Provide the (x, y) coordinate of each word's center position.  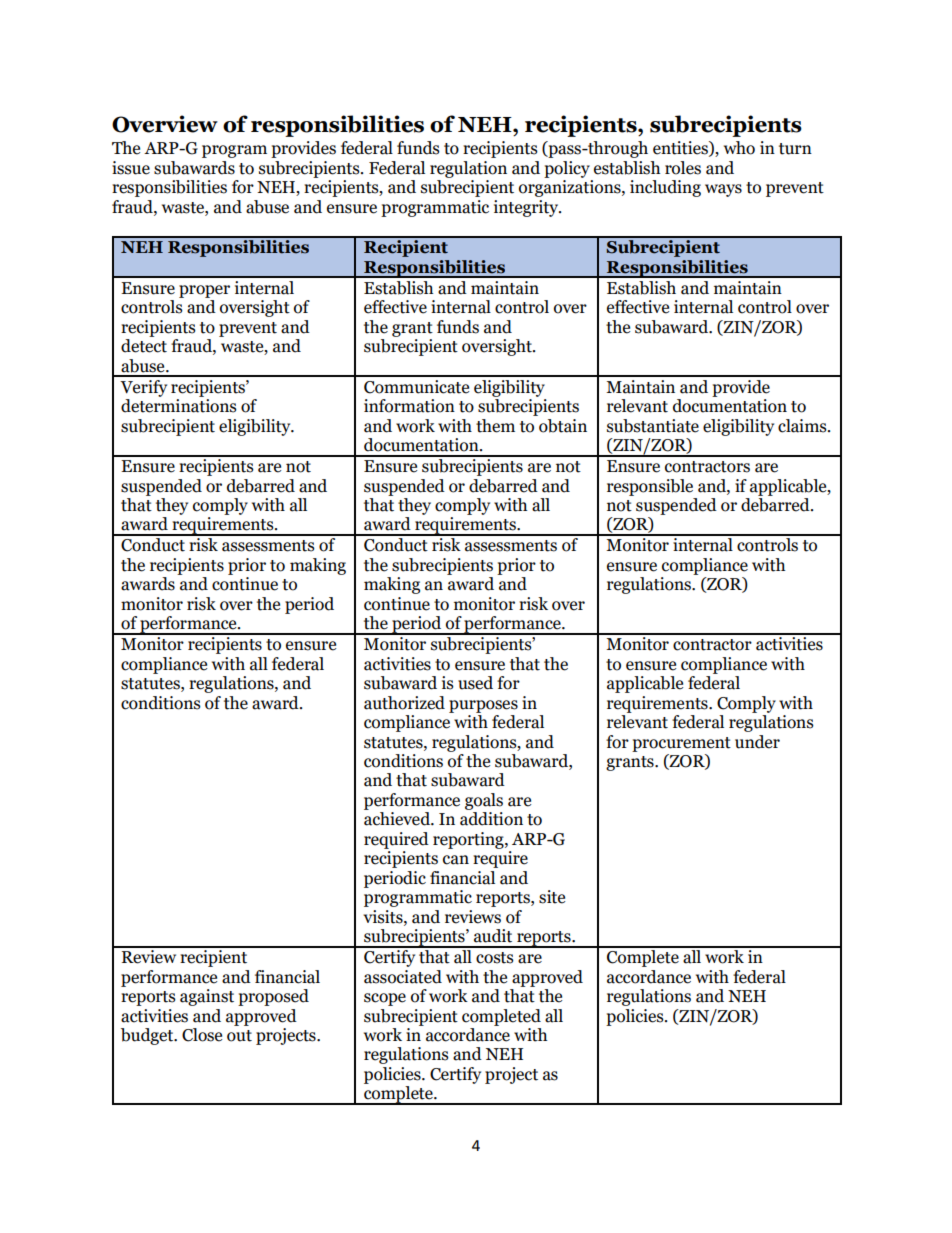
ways (723, 190)
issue (131, 168)
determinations (179, 406)
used (475, 683)
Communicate (416, 387)
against (207, 997)
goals (484, 801)
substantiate (653, 426)
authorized (404, 703)
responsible (650, 487)
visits (384, 917)
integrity (527, 208)
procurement (681, 744)
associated (403, 977)
